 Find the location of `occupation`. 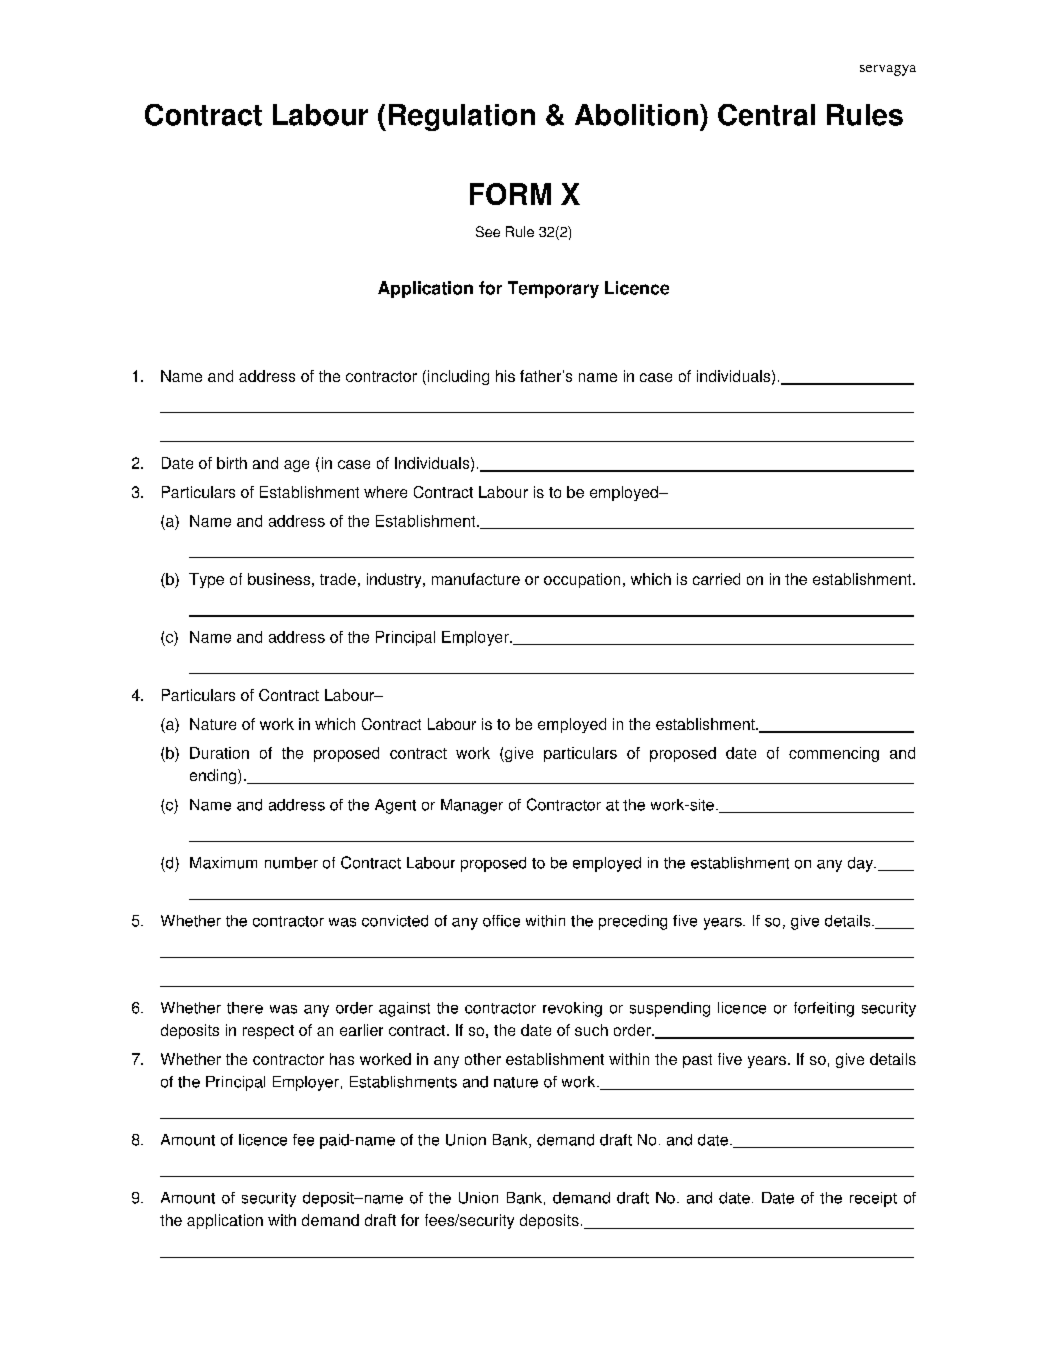

occupation is located at coordinates (582, 580).
